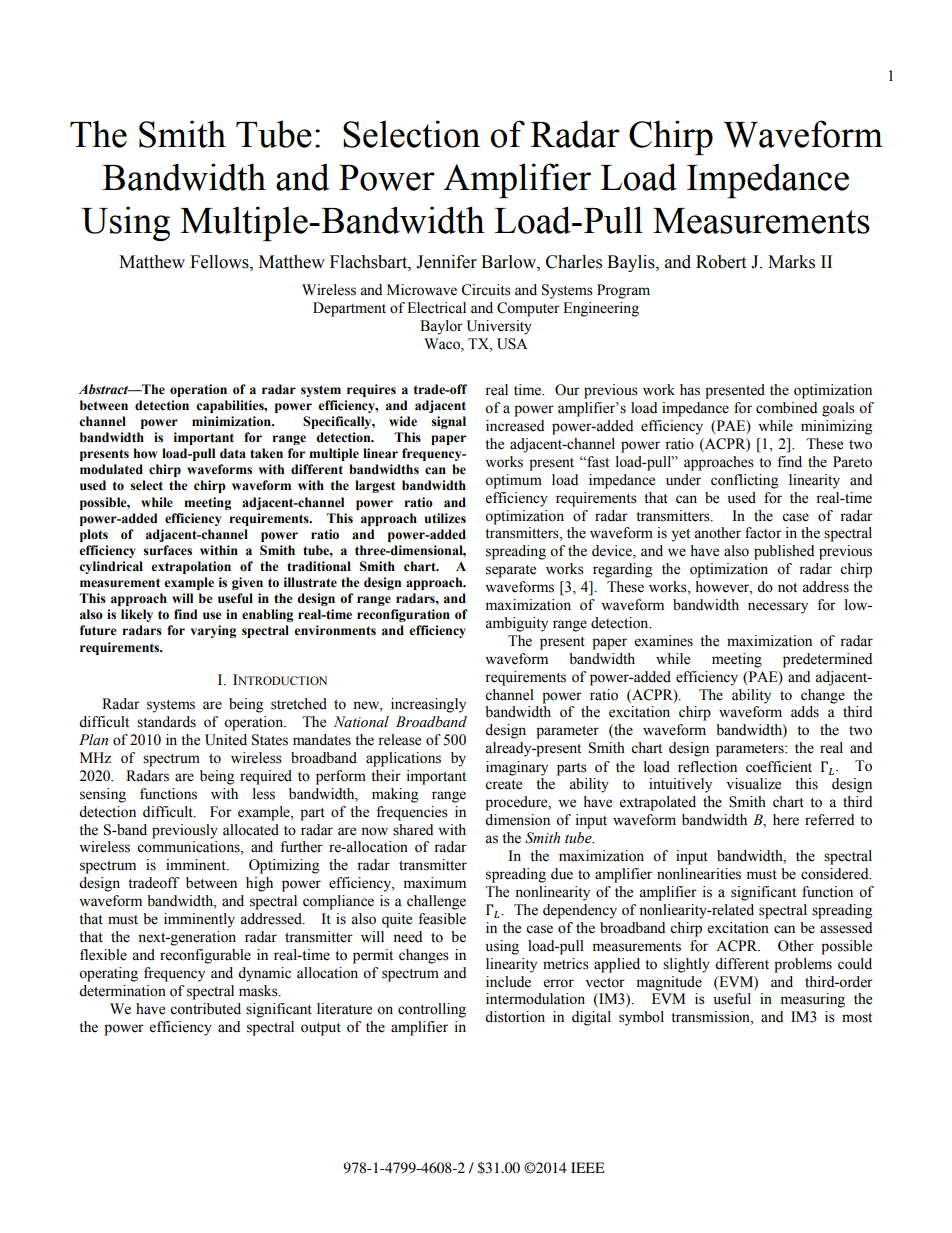  I want to click on optimum, so click(513, 481).
